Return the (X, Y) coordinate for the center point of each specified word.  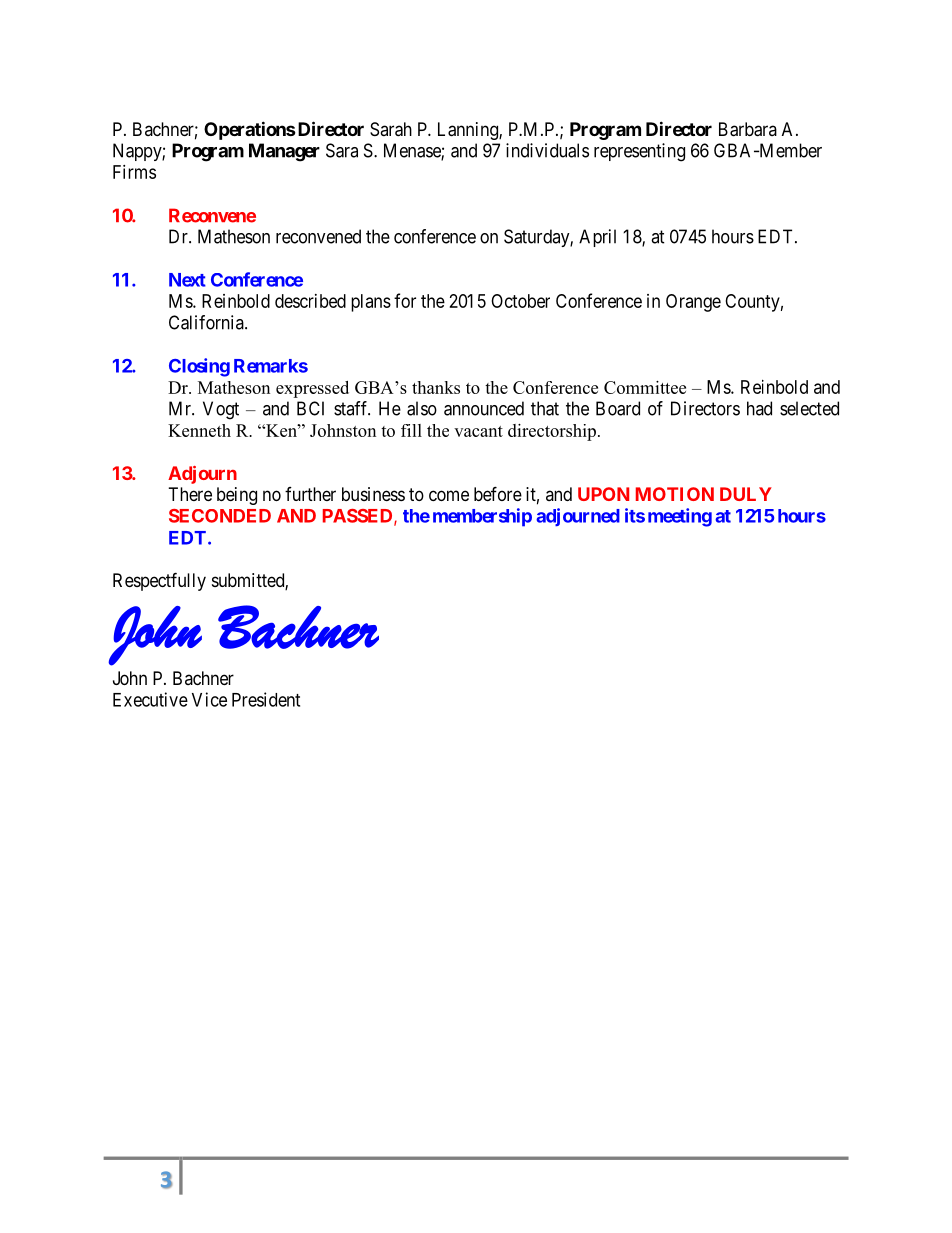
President (266, 699)
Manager (284, 152)
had (759, 408)
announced (484, 408)
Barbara (748, 129)
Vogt (221, 410)
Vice (209, 699)
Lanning (469, 131)
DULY (746, 494)
